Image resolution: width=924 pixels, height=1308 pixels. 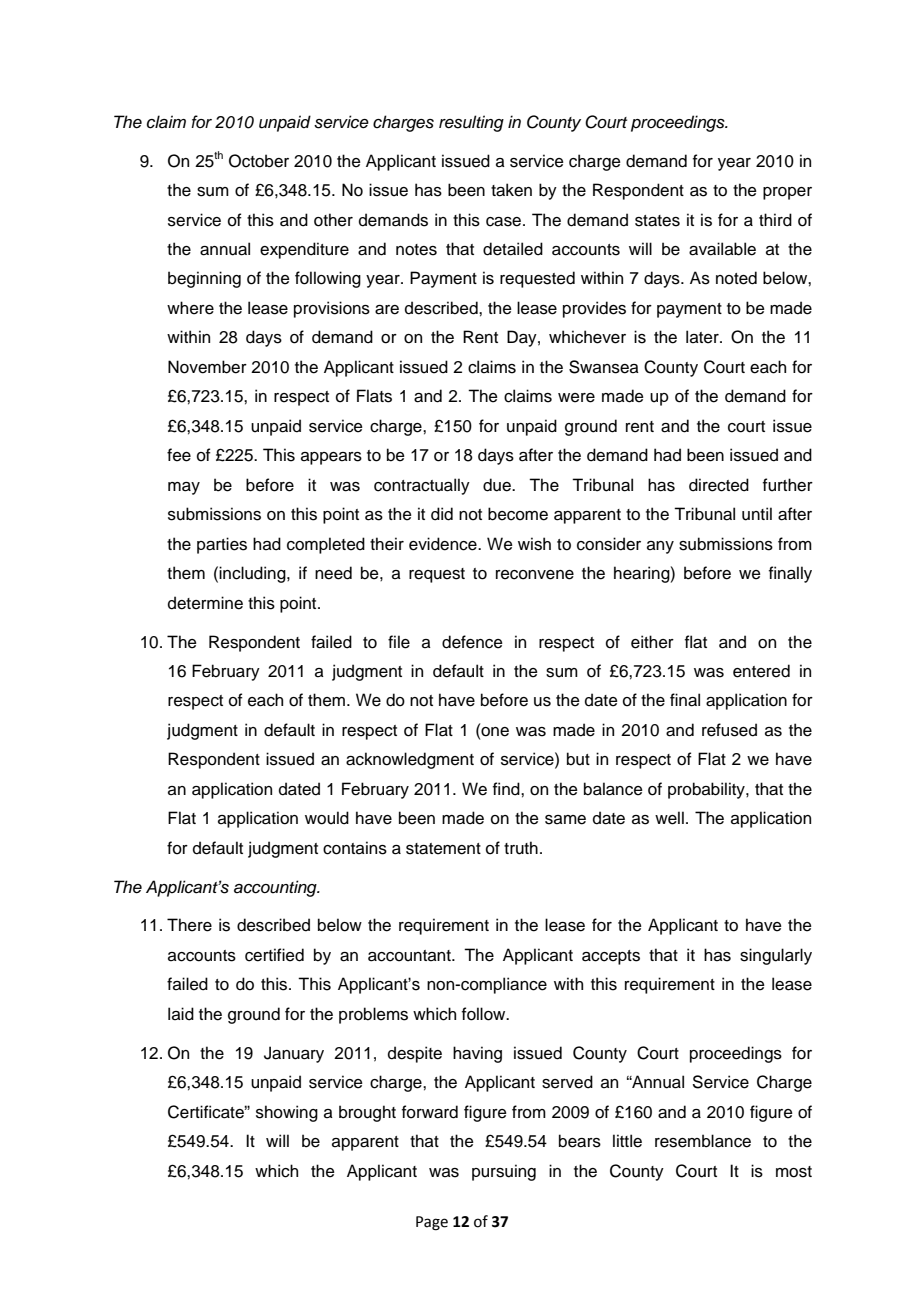 I want to click on proper, so click(x=787, y=193).
